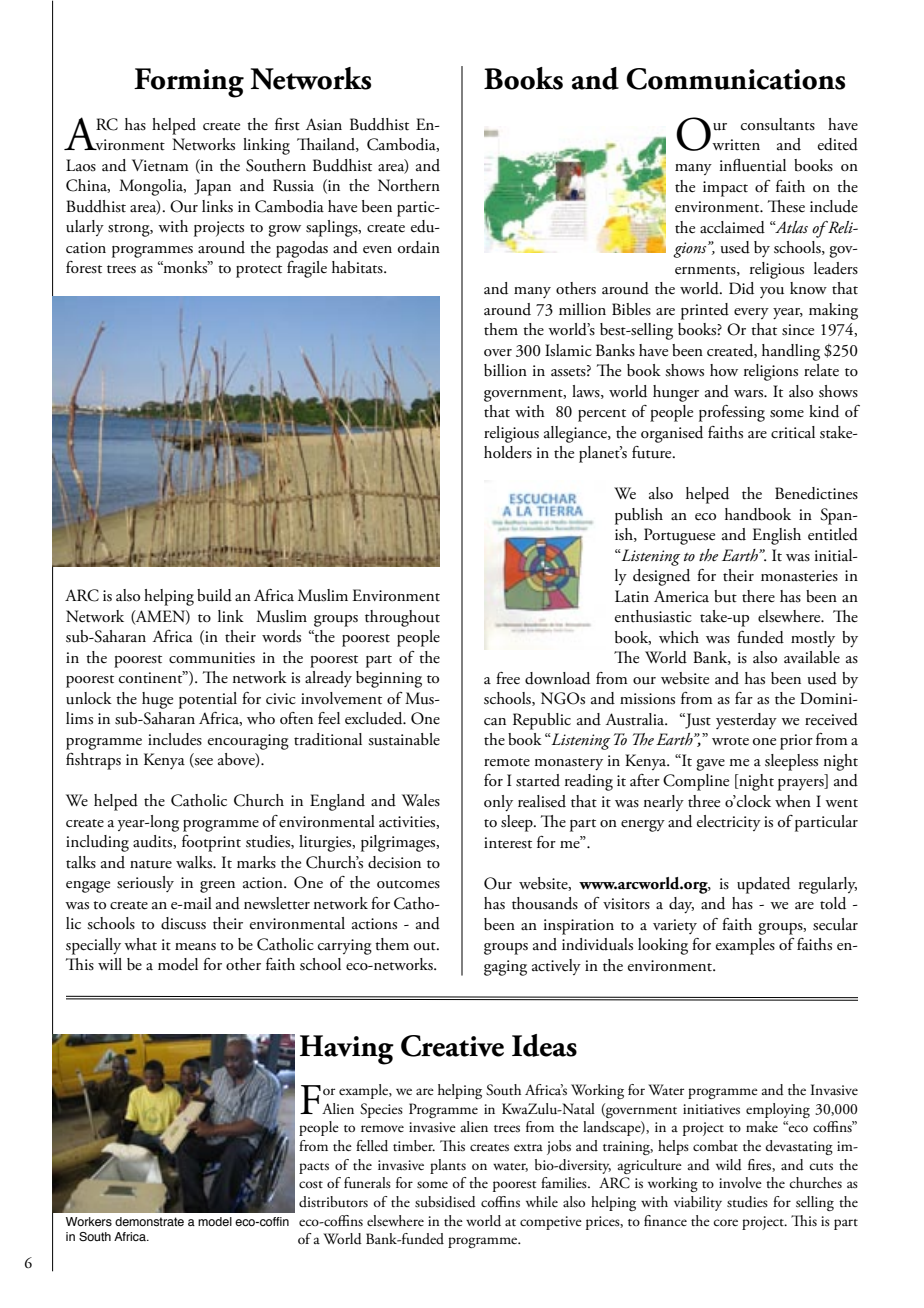 Image resolution: width=924 pixels, height=1308 pixels. Describe the element at coordinates (149, 1221) in the screenshot. I see `demonstrate` at that location.
